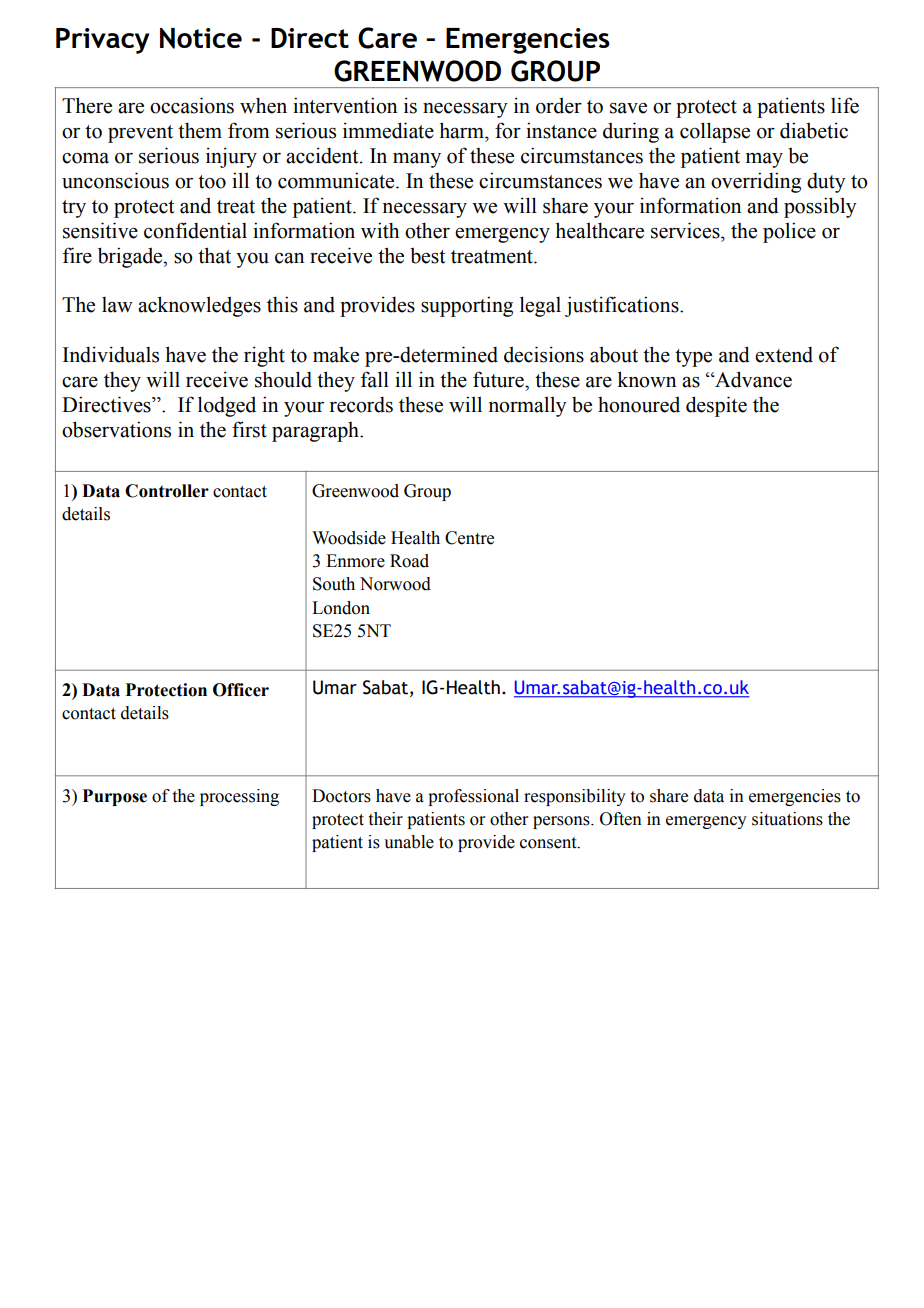 The height and width of the screenshot is (1308, 924). Describe the element at coordinates (473, 797) in the screenshot. I see `professional` at that location.
